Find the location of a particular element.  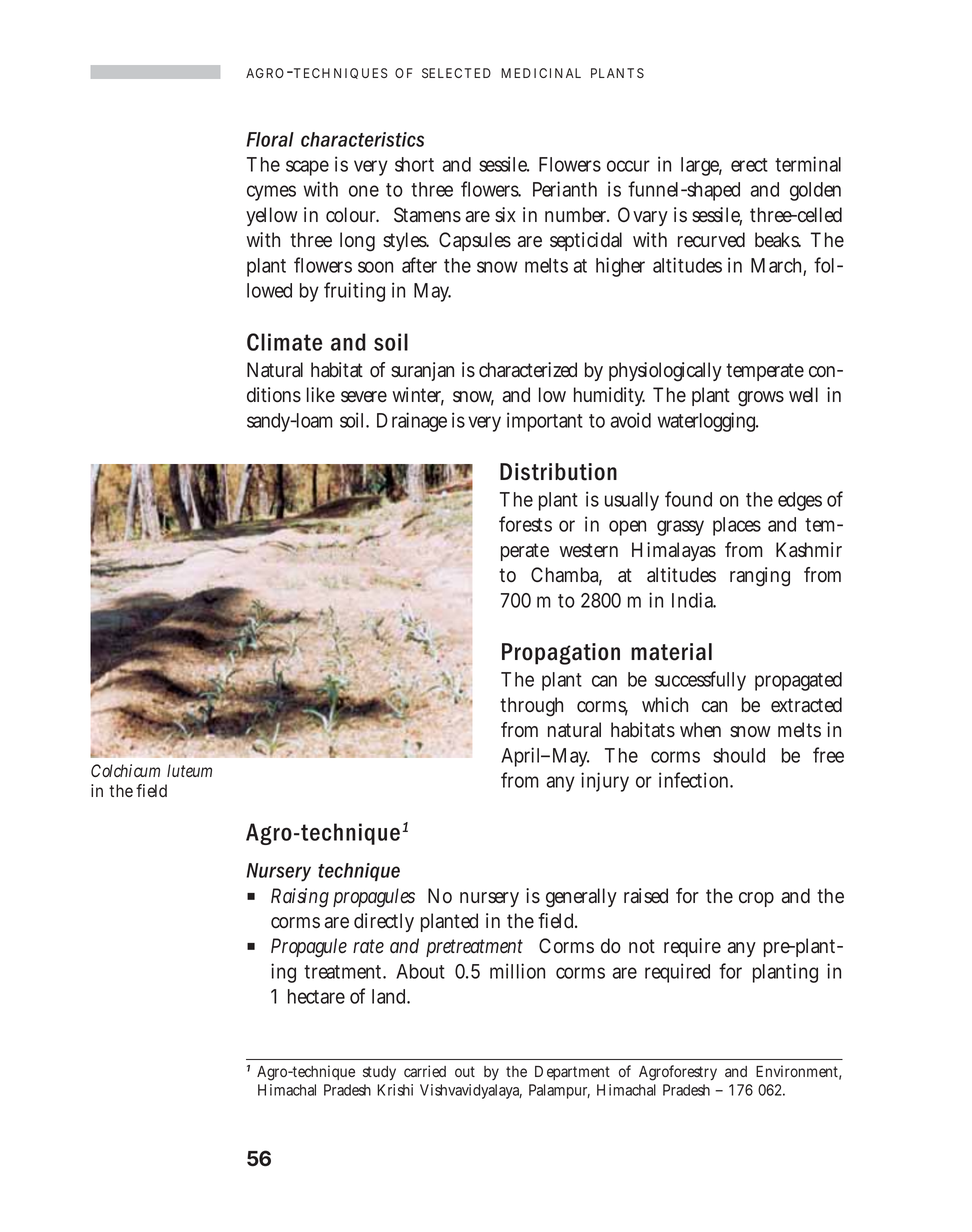

Environment is located at coordinates (798, 1072).
